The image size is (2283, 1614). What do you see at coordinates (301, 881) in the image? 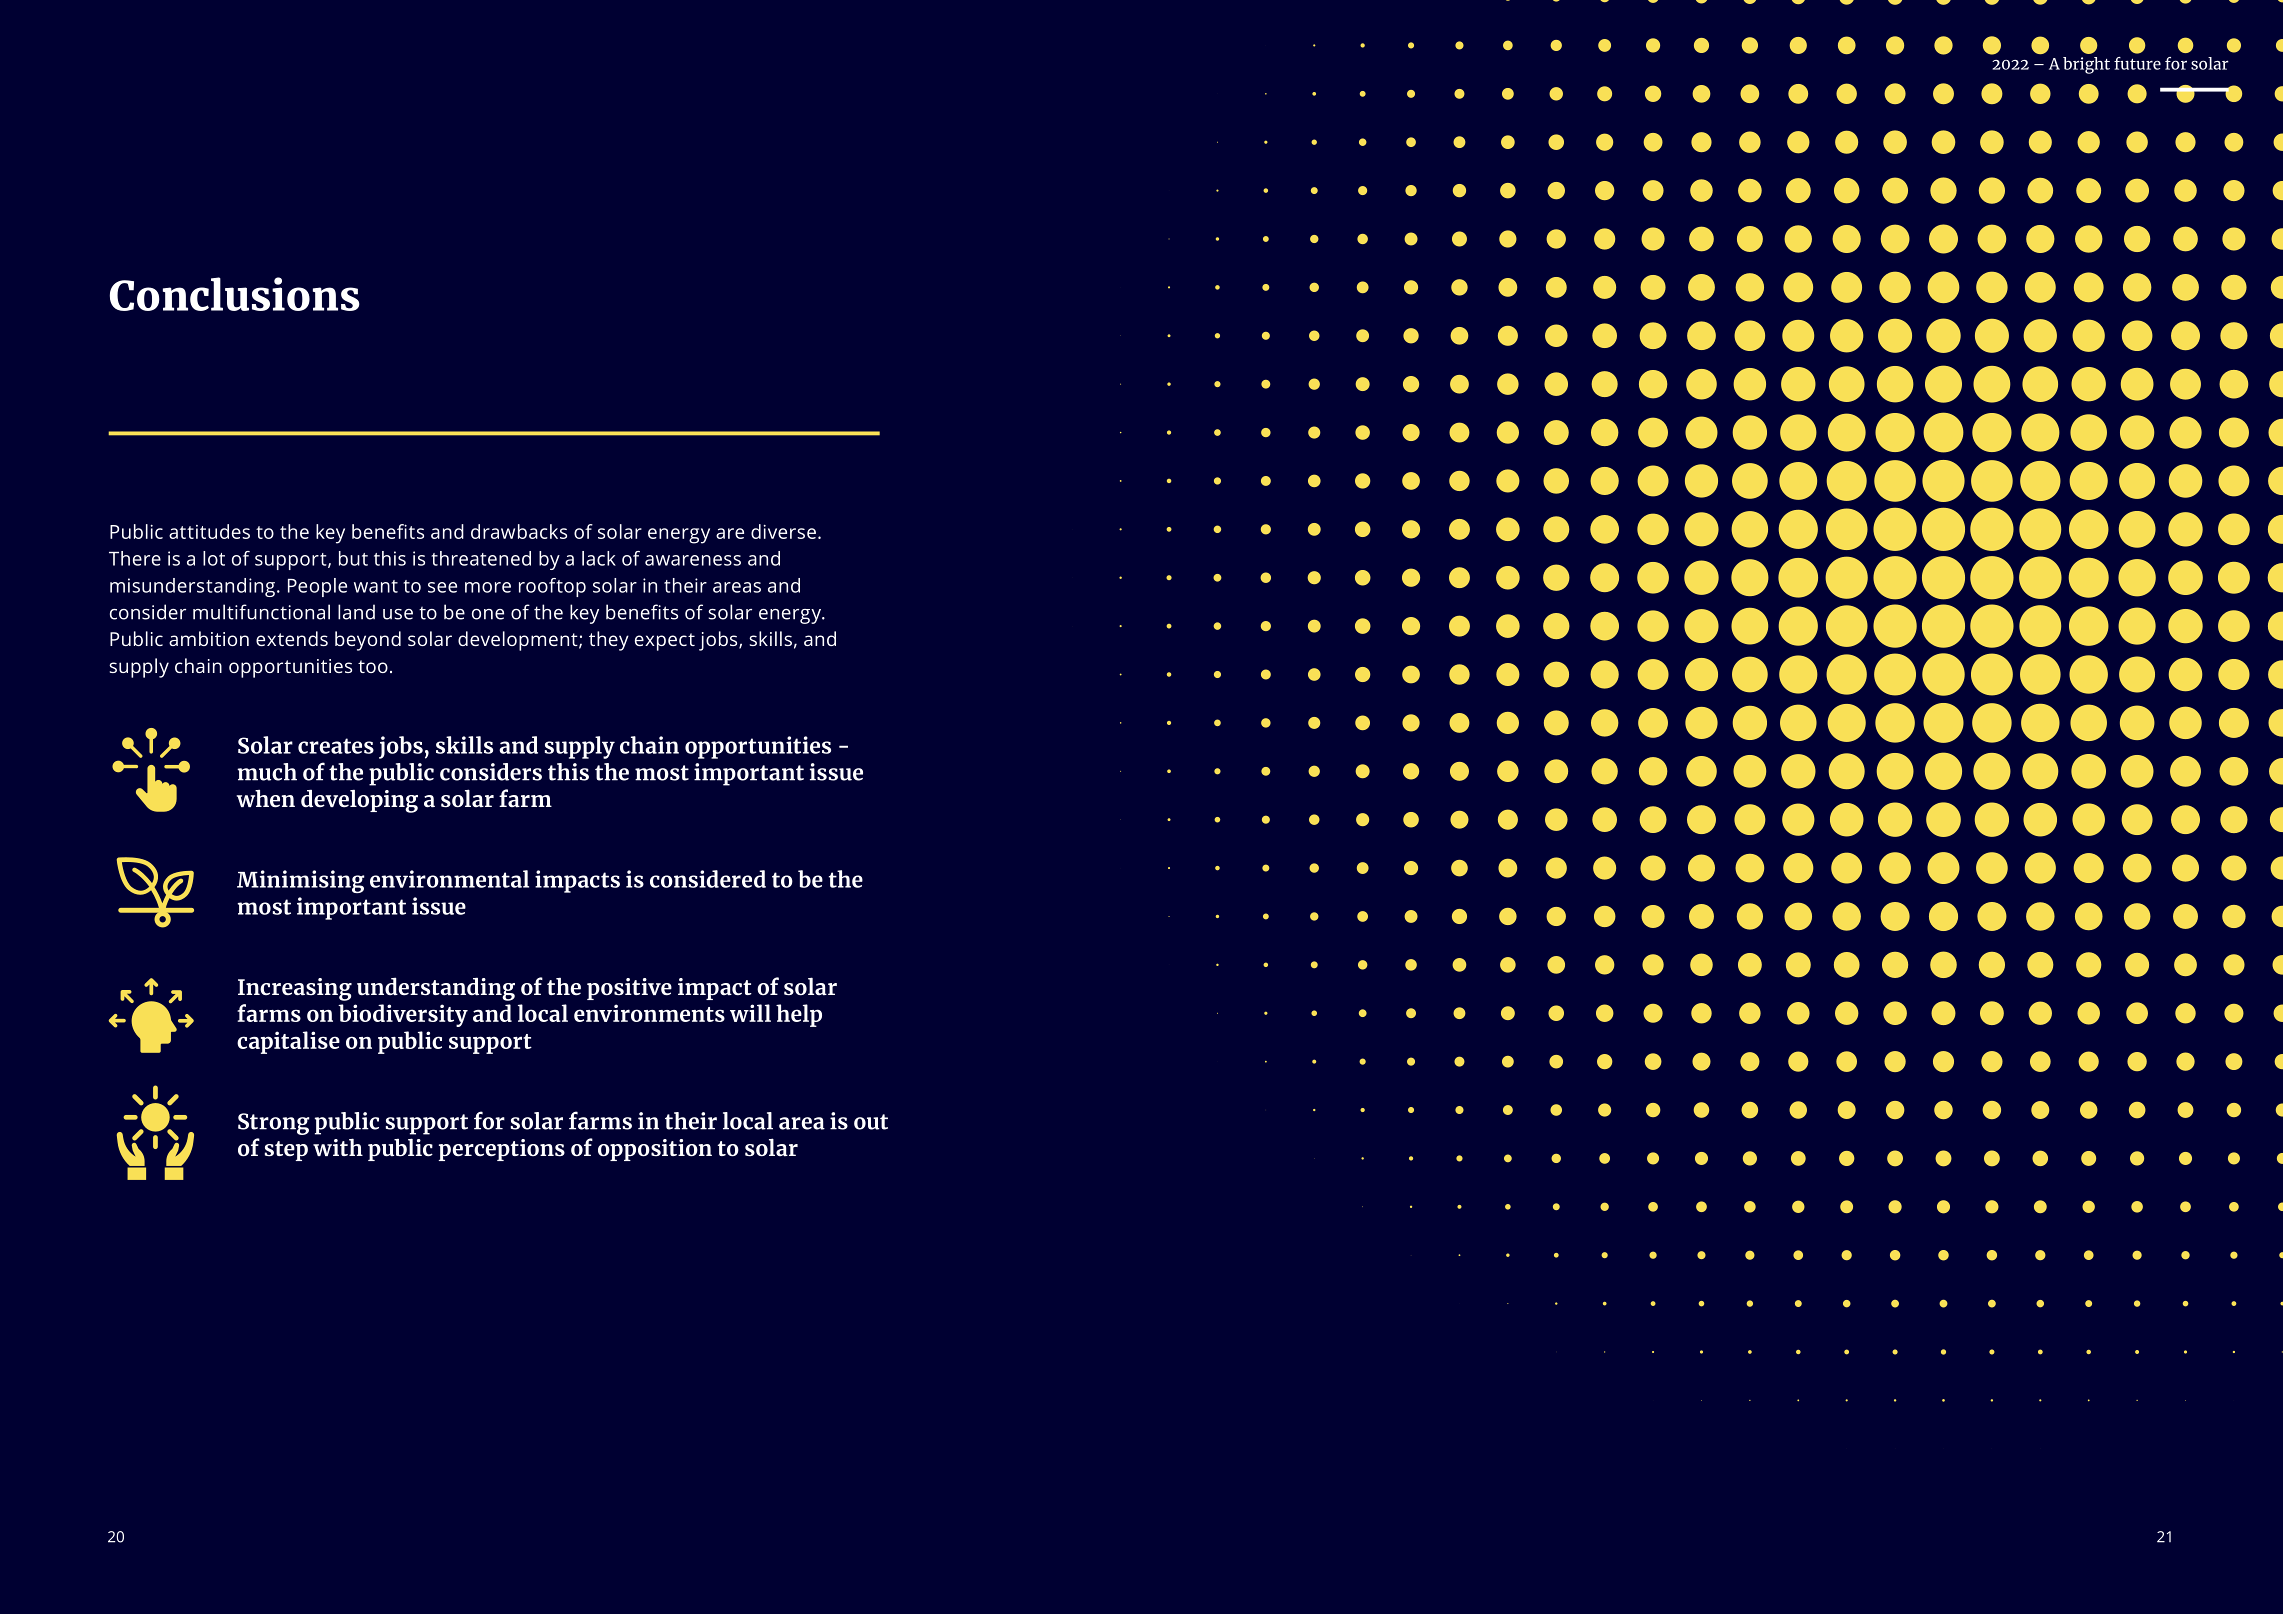
I see `Minimising` at bounding box center [301, 881].
